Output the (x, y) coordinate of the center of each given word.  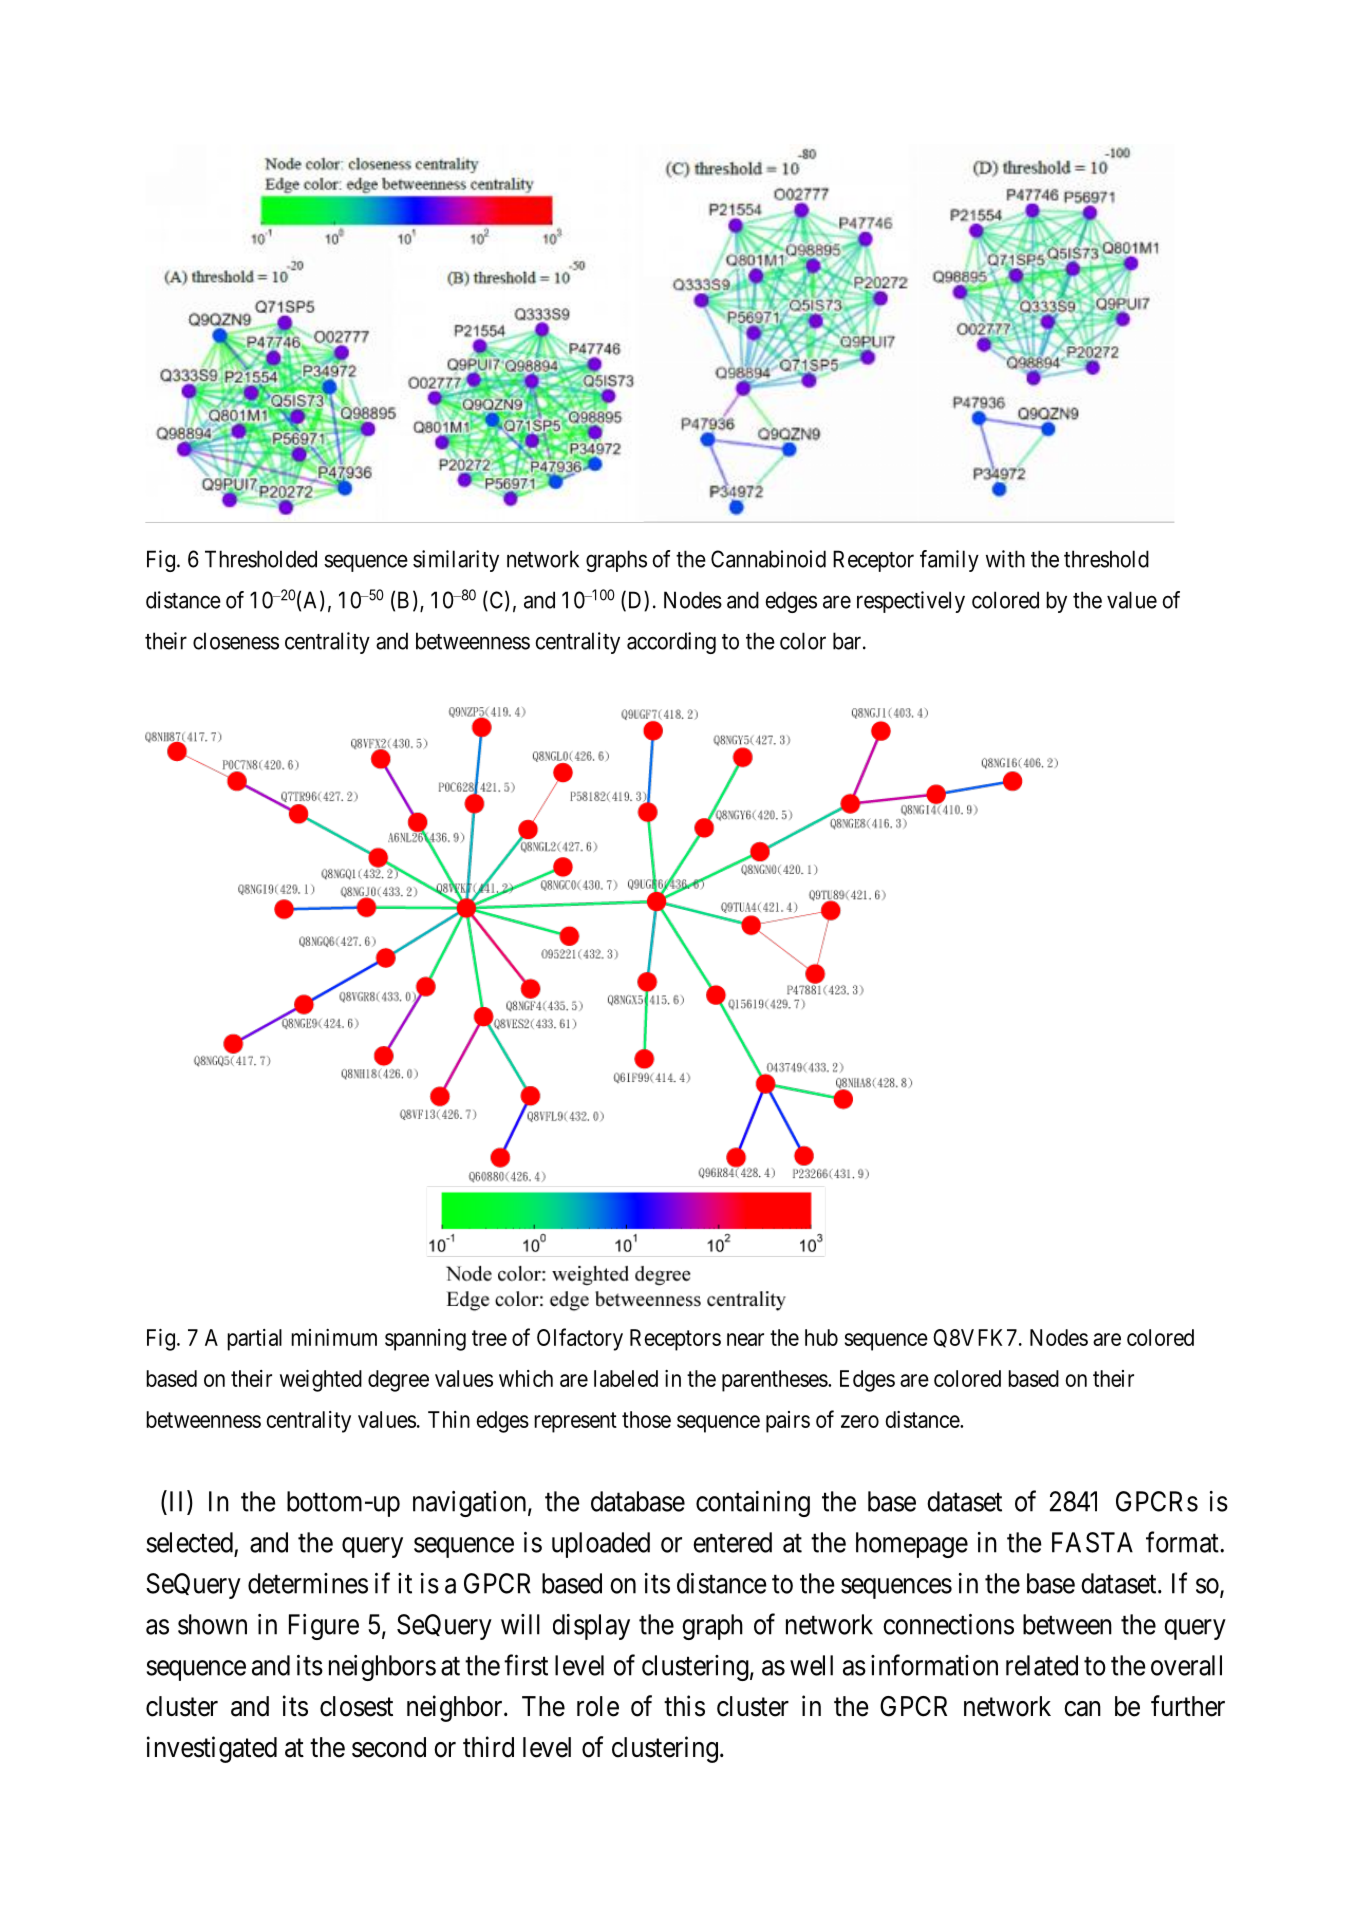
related (1042, 1665)
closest (356, 1706)
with (1005, 559)
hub (821, 1337)
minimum (334, 1337)
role (598, 1706)
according (671, 643)
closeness (236, 641)
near (745, 1339)
